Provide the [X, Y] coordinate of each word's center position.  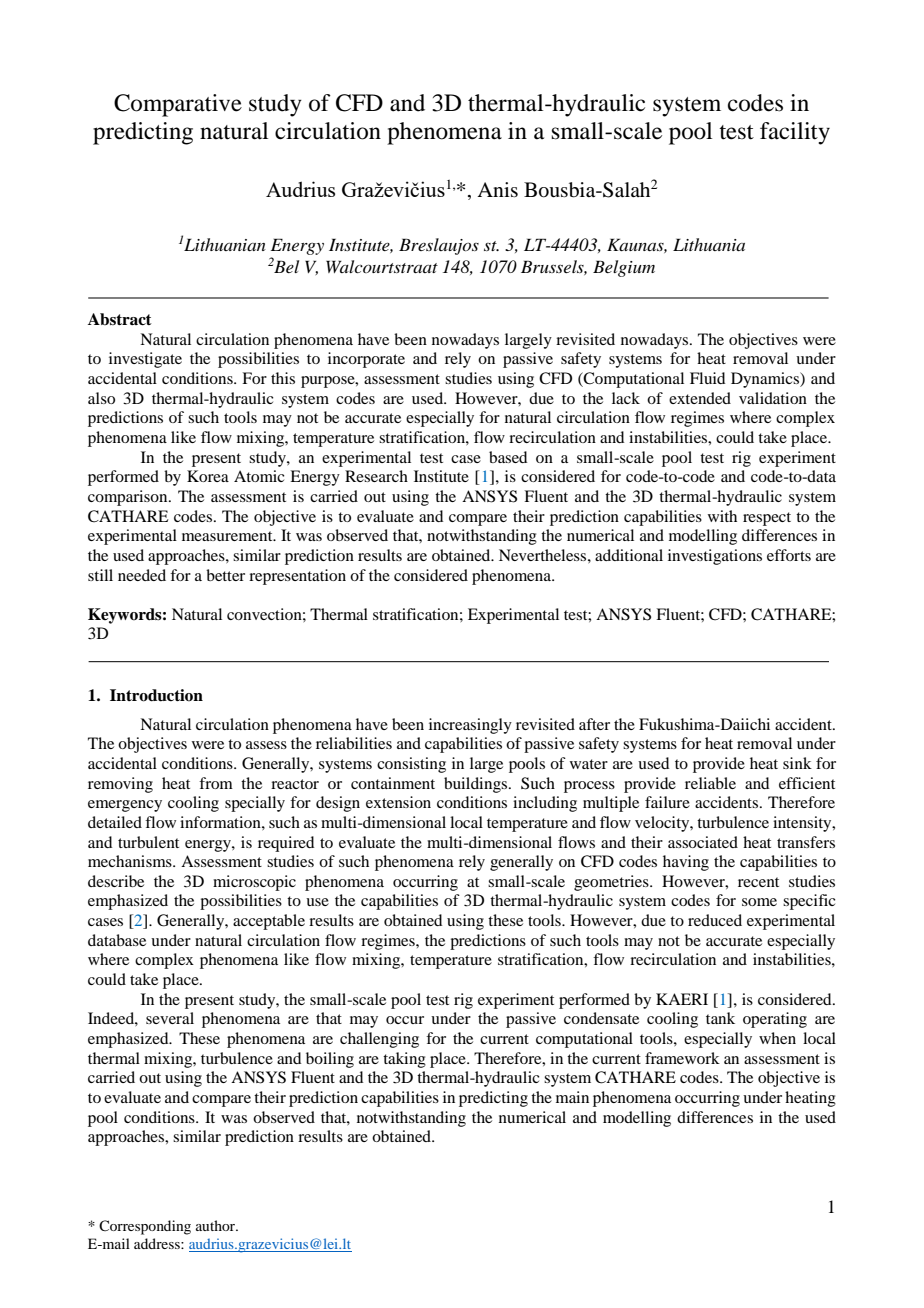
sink [797, 763]
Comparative [178, 105]
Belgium [624, 268]
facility [795, 133]
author [216, 1225]
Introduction [156, 695]
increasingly [470, 726]
